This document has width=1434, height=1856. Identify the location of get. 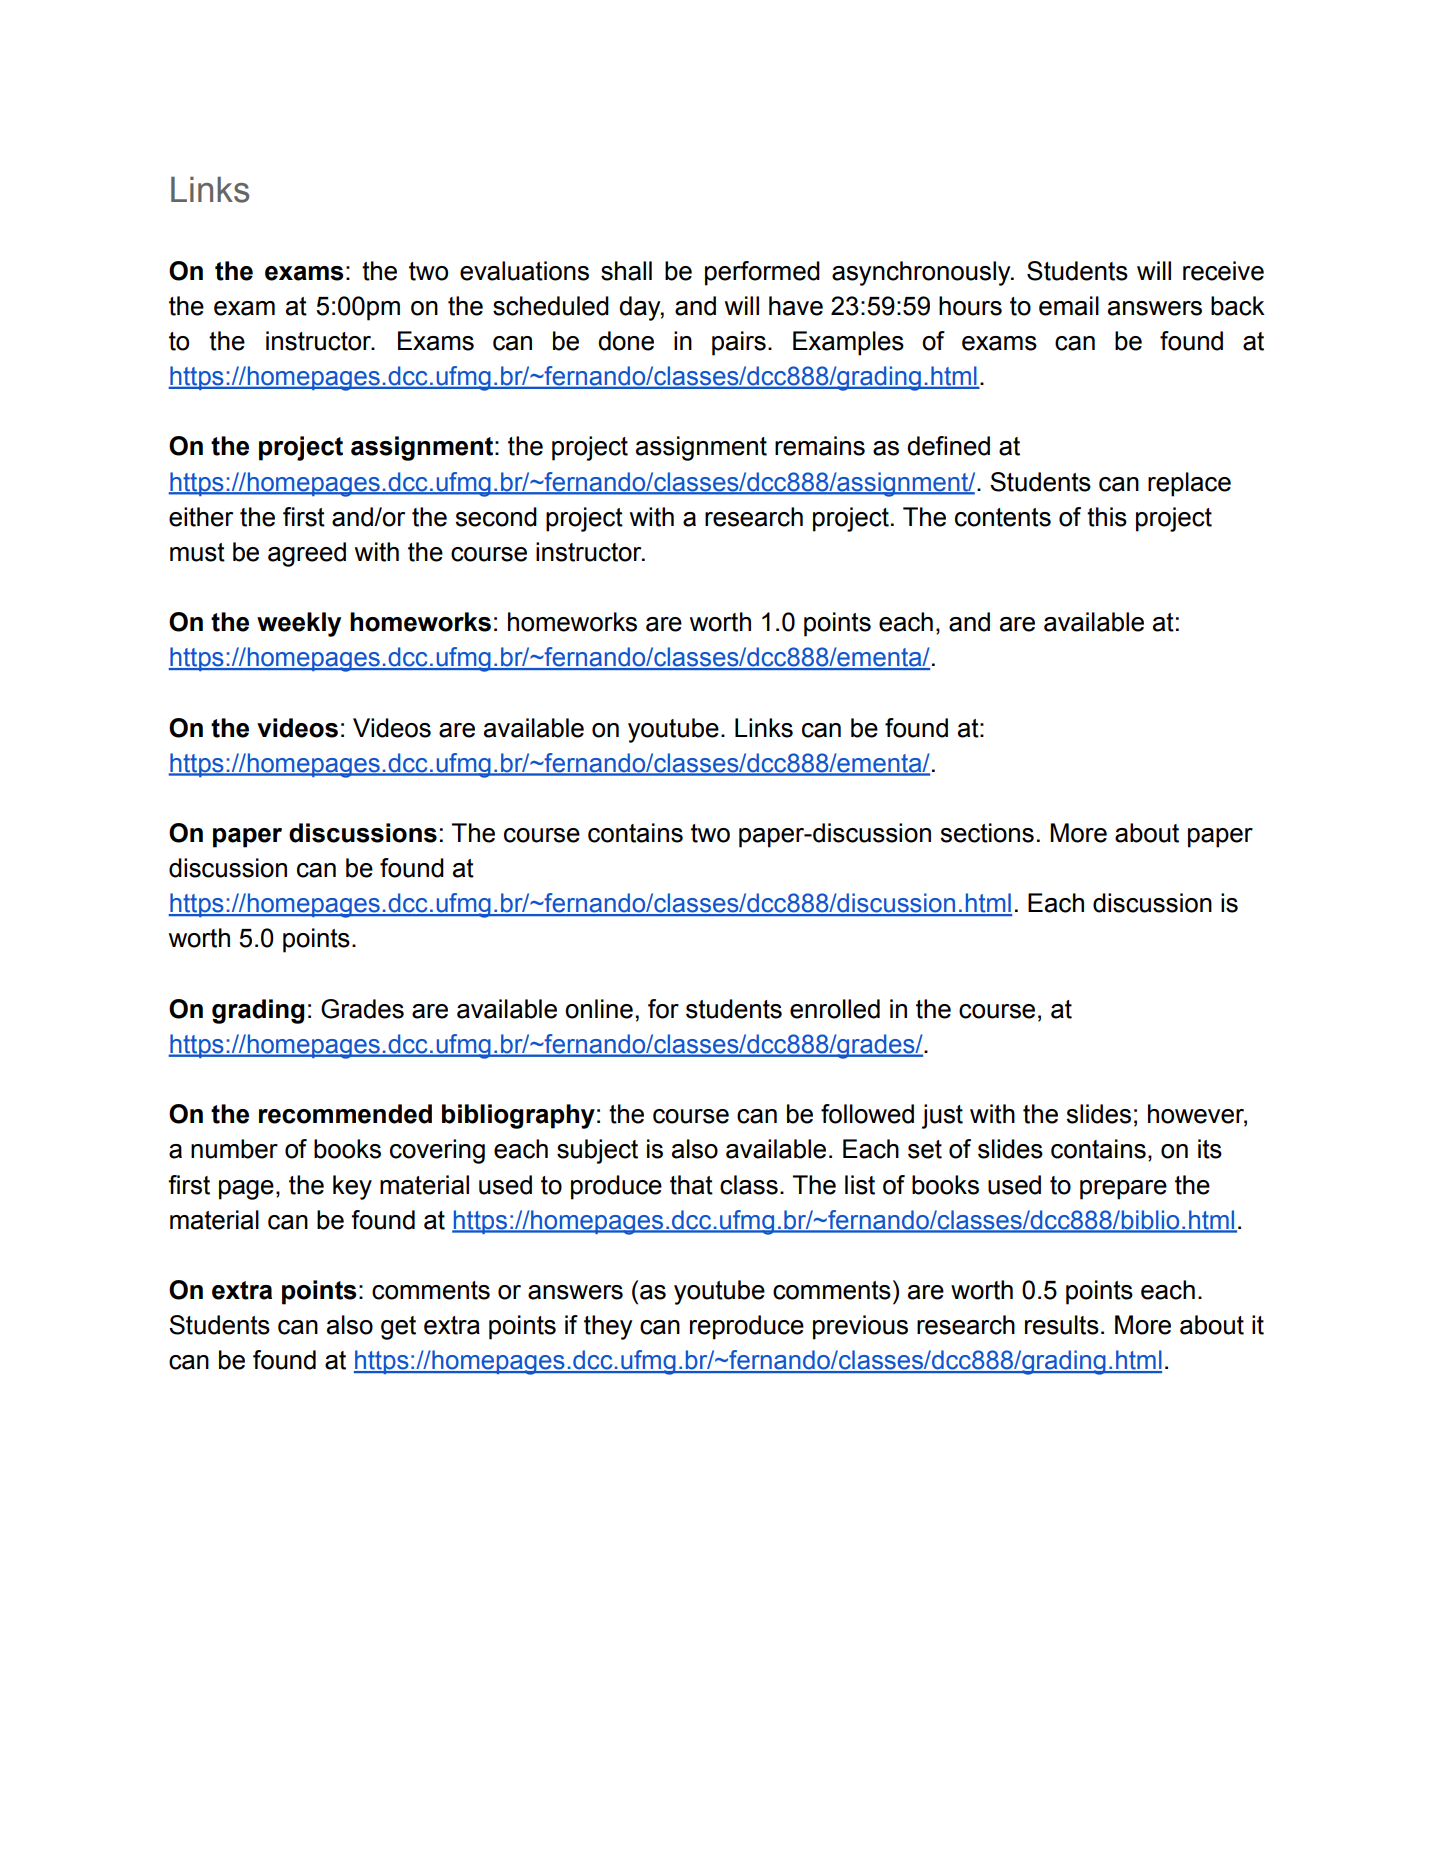
(398, 1328).
